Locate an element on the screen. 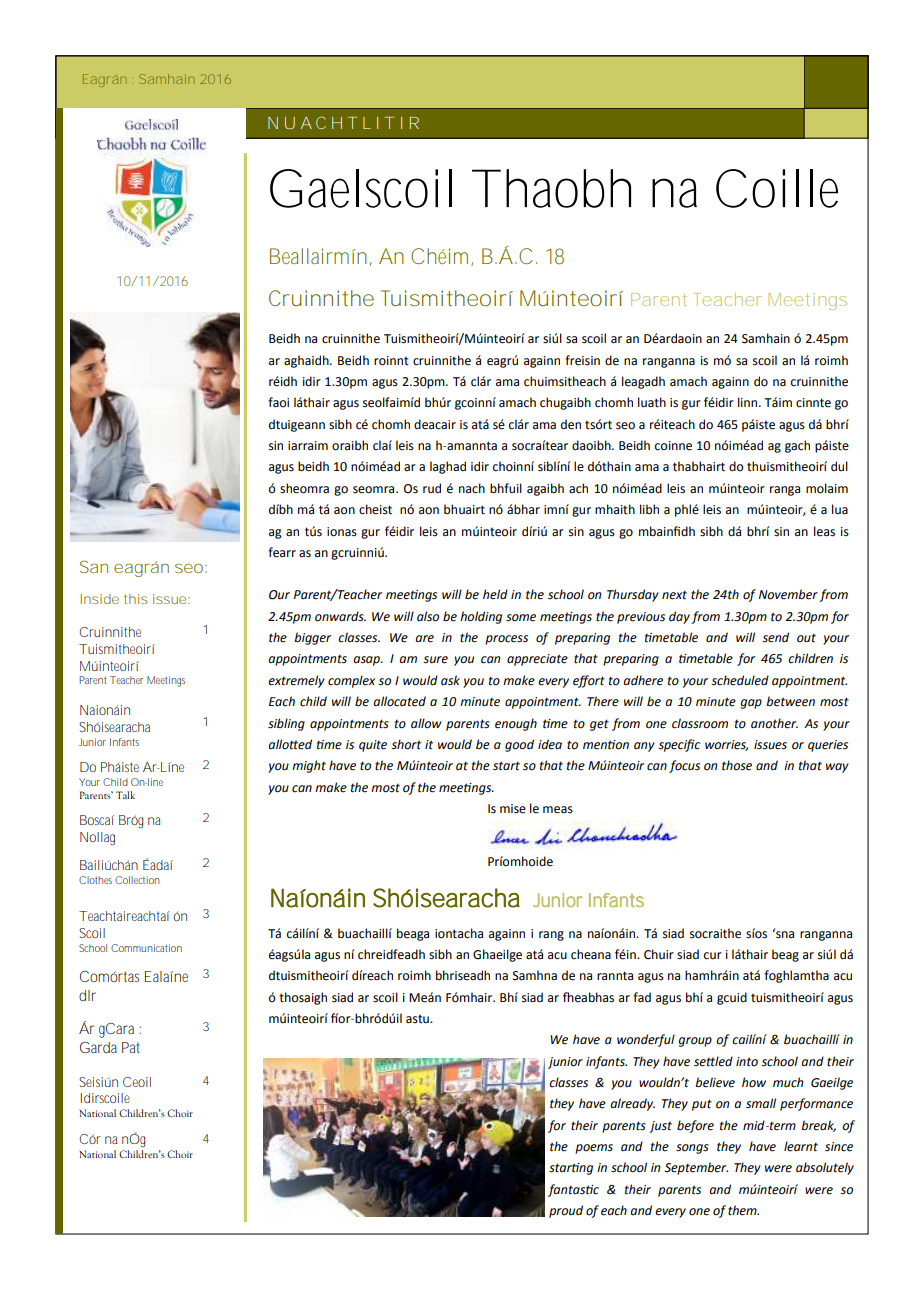 The width and height of the screenshot is (924, 1308). Pat is located at coordinates (131, 1047).
